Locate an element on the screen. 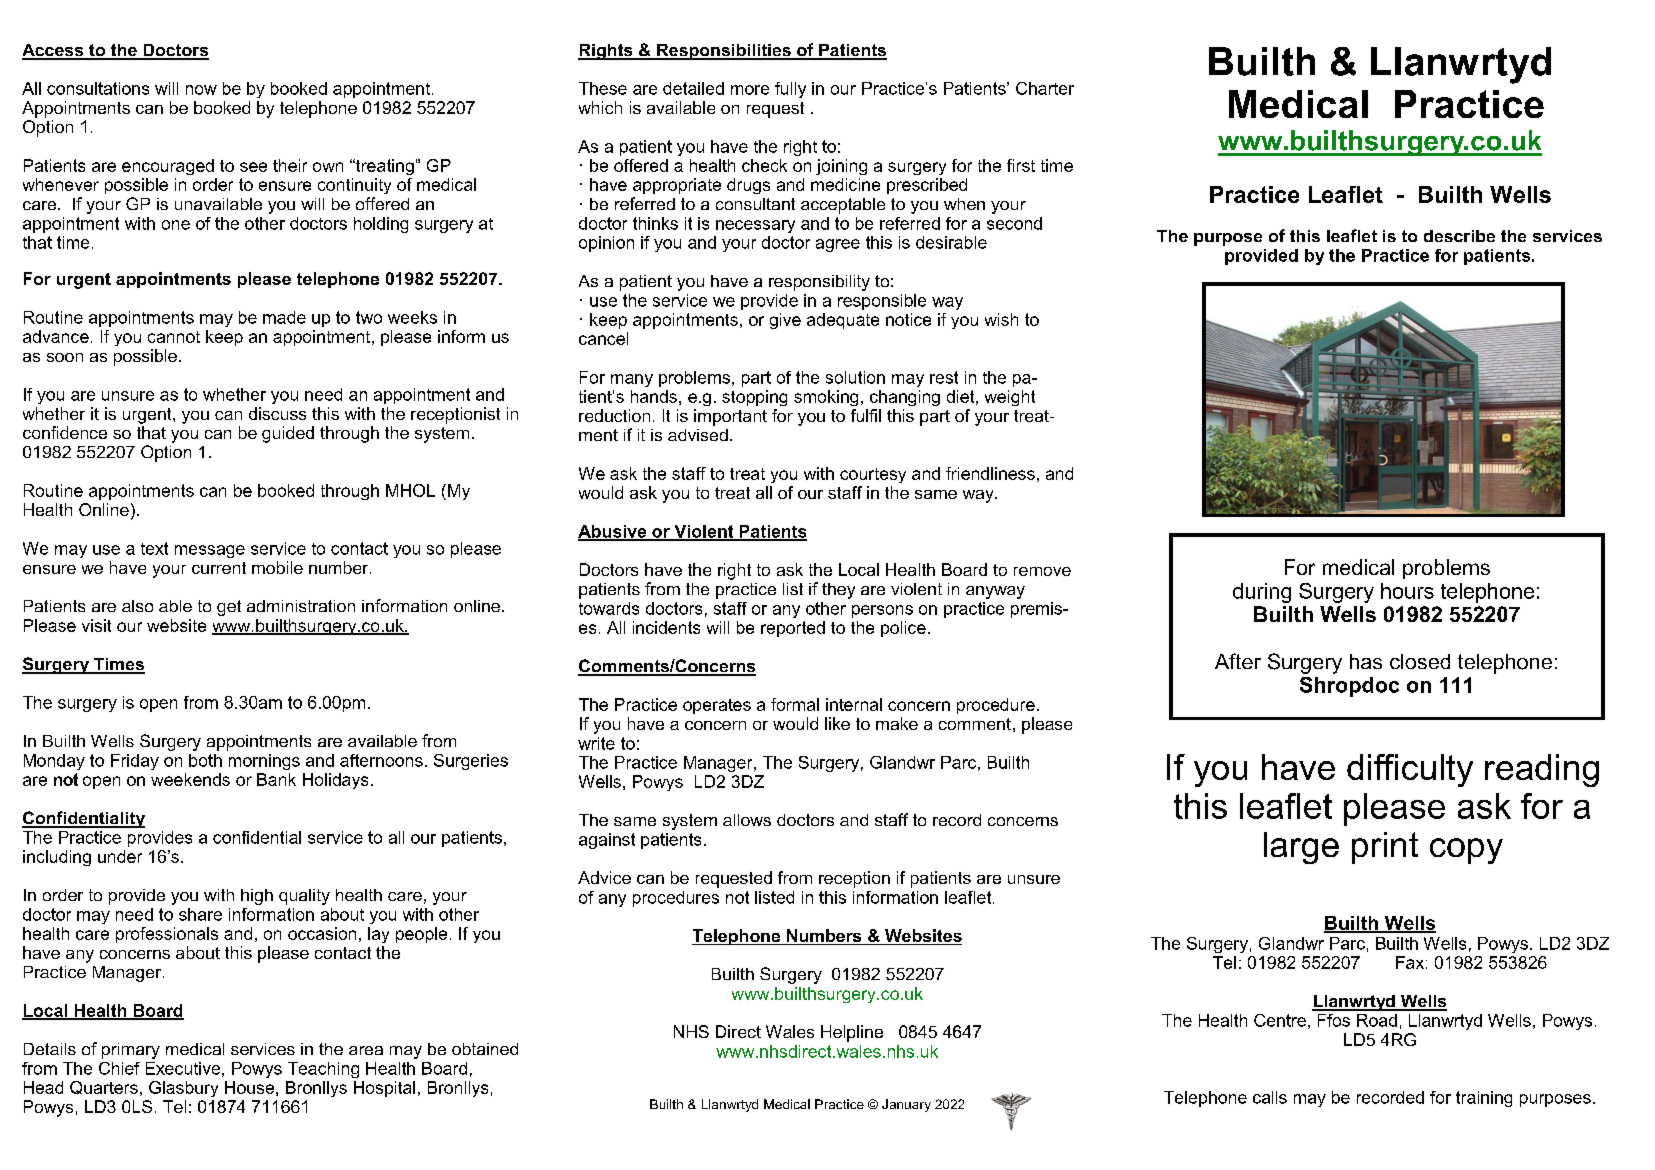 This screenshot has height=1170, width=1655. Charter is located at coordinates (1045, 88).
